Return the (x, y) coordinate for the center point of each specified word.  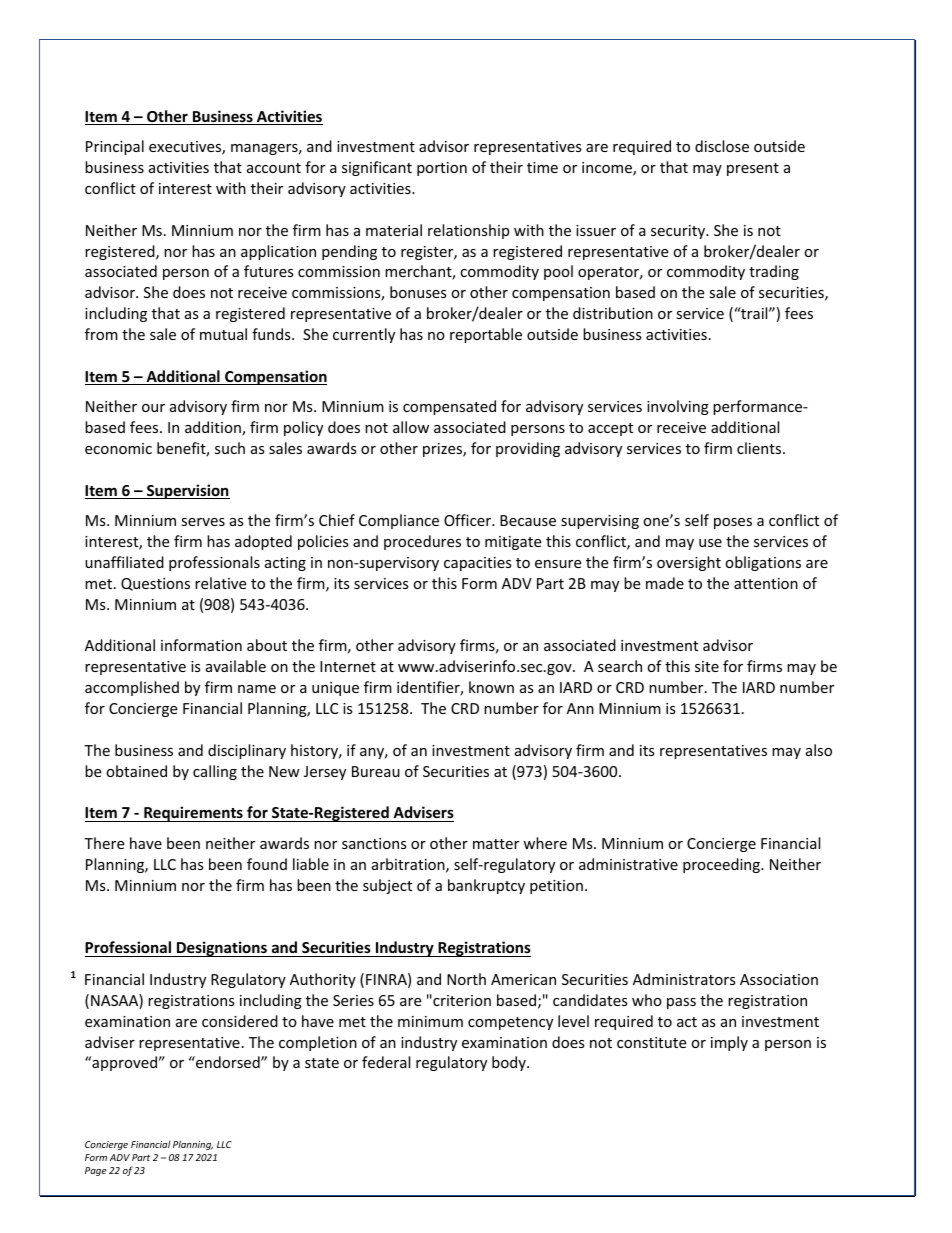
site (707, 666)
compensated (449, 407)
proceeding (722, 865)
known (491, 687)
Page (96, 1171)
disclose (722, 146)
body (510, 1063)
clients (760, 448)
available (236, 666)
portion (442, 169)
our (153, 408)
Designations (222, 949)
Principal (115, 147)
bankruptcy (486, 886)
